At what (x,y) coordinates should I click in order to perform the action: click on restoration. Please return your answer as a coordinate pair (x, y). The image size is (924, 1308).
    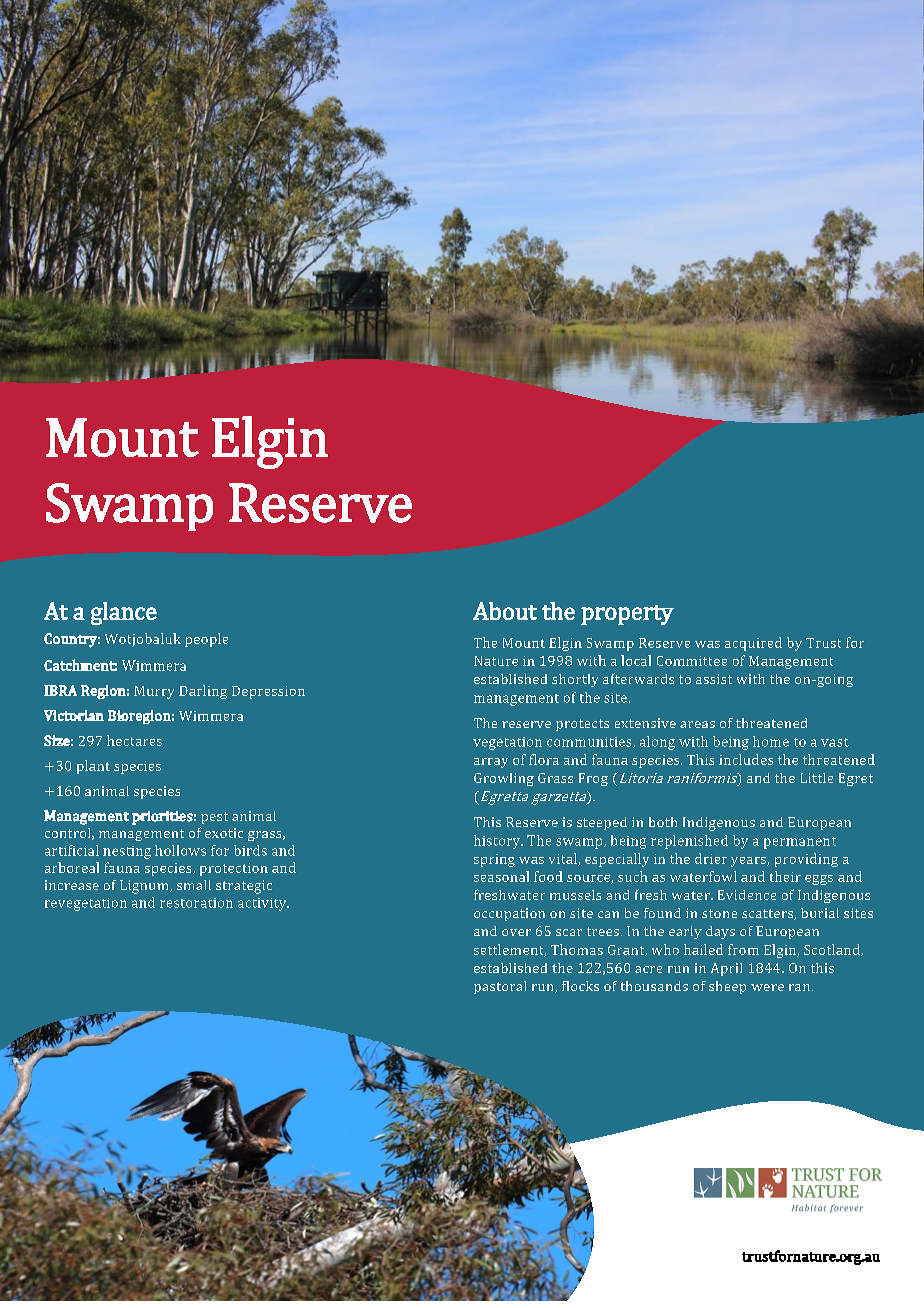
    Looking at the image, I should click on (196, 903).
